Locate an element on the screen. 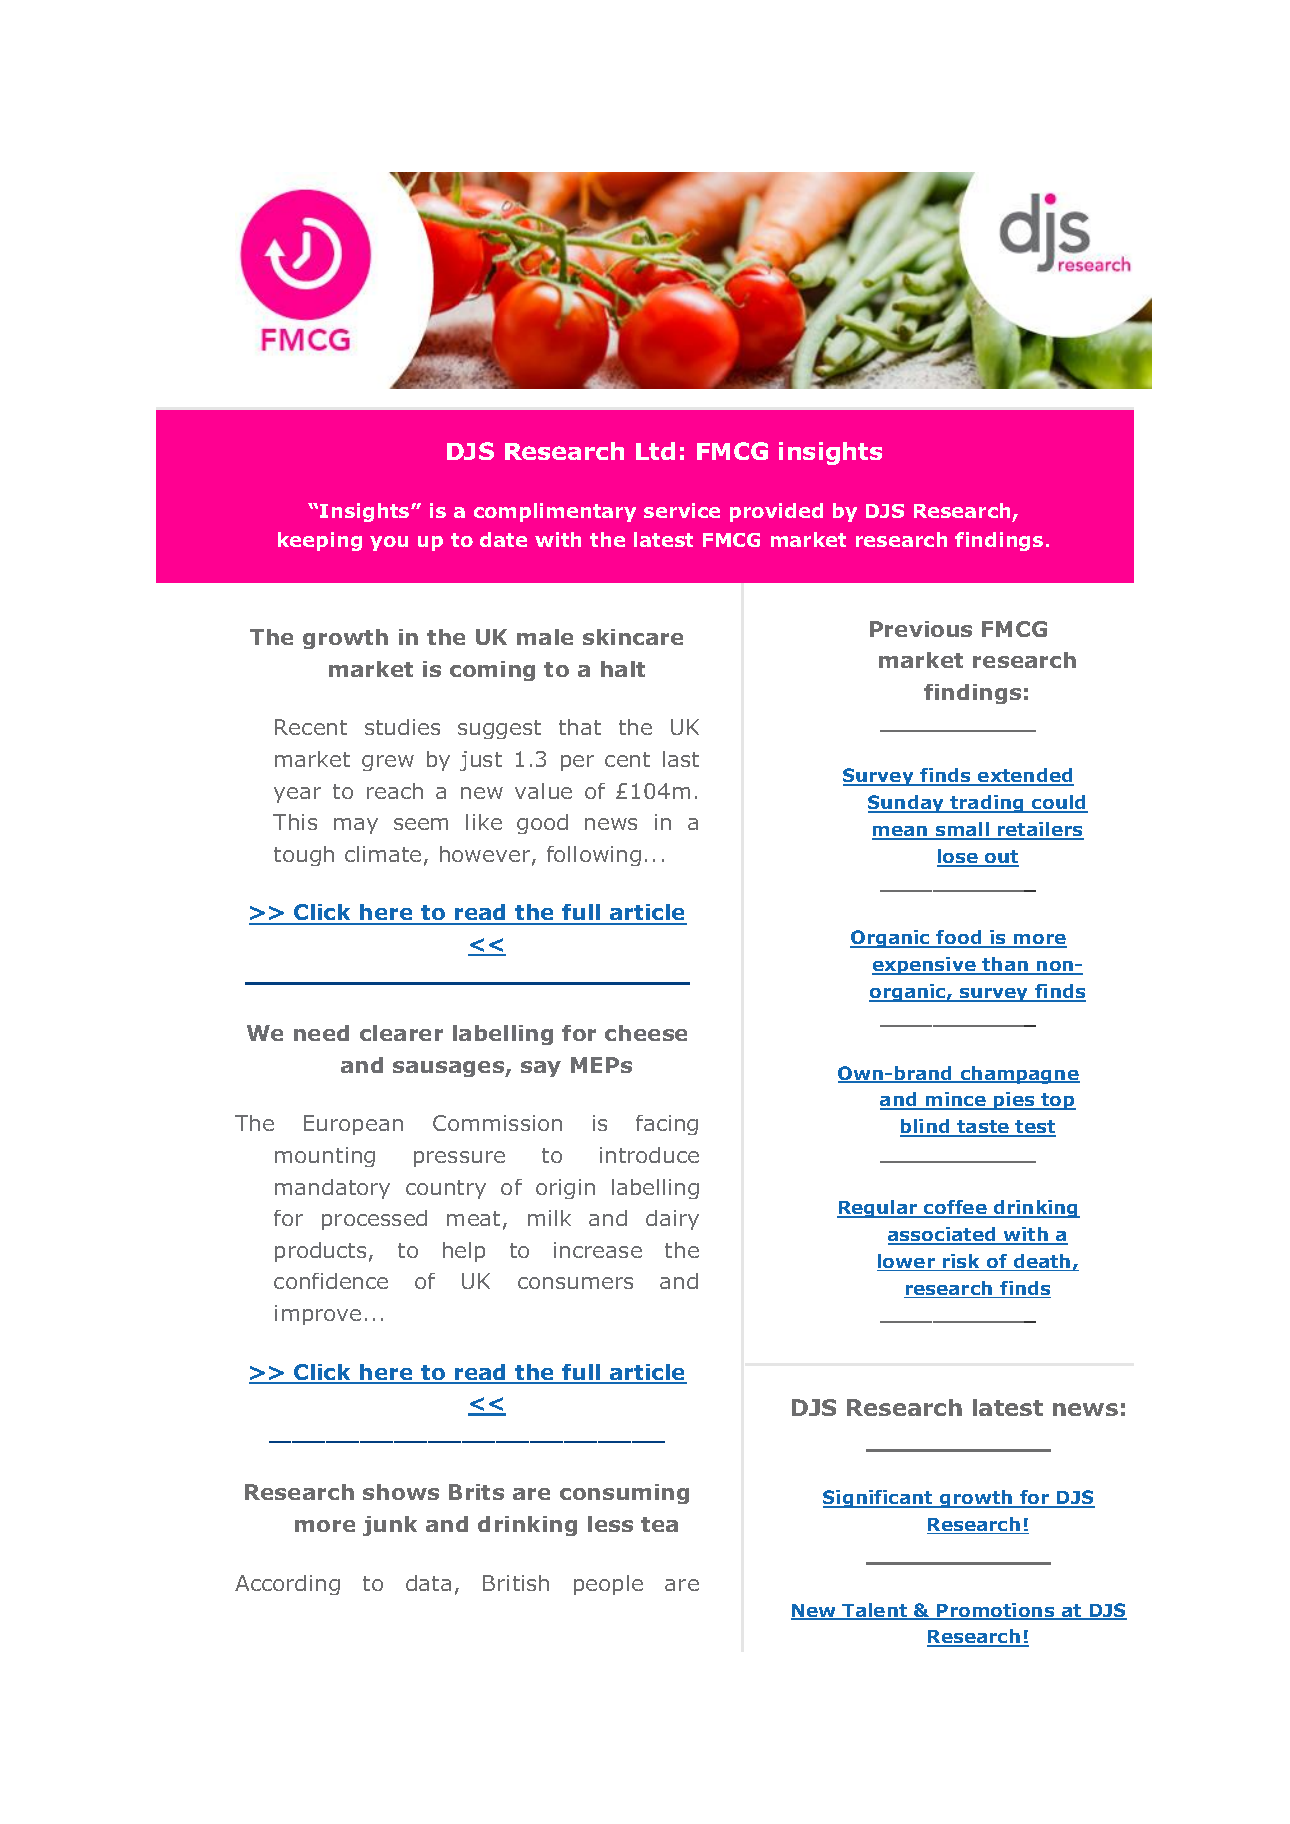  data is located at coordinates (428, 1583).
